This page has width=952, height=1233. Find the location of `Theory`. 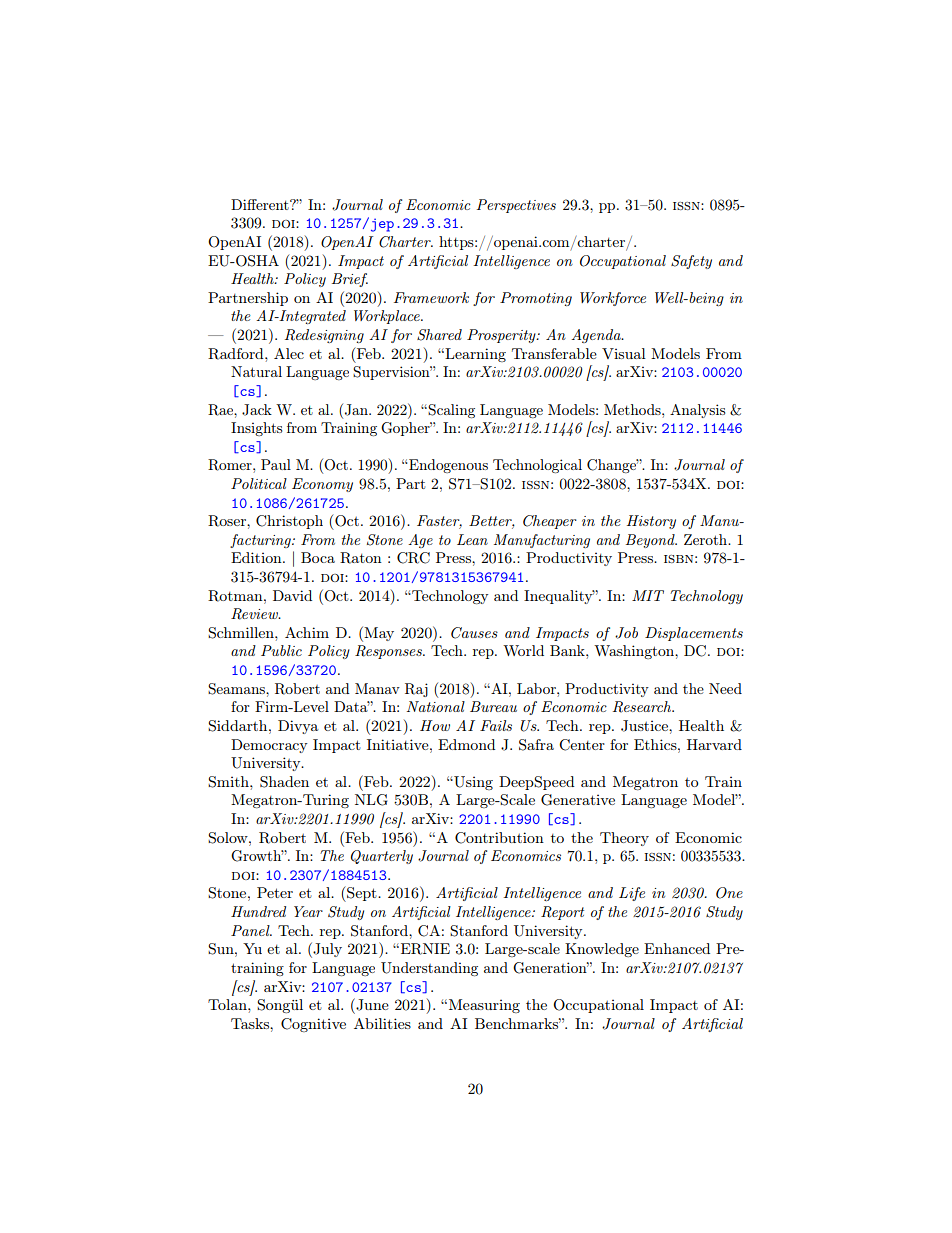

Theory is located at coordinates (624, 839).
